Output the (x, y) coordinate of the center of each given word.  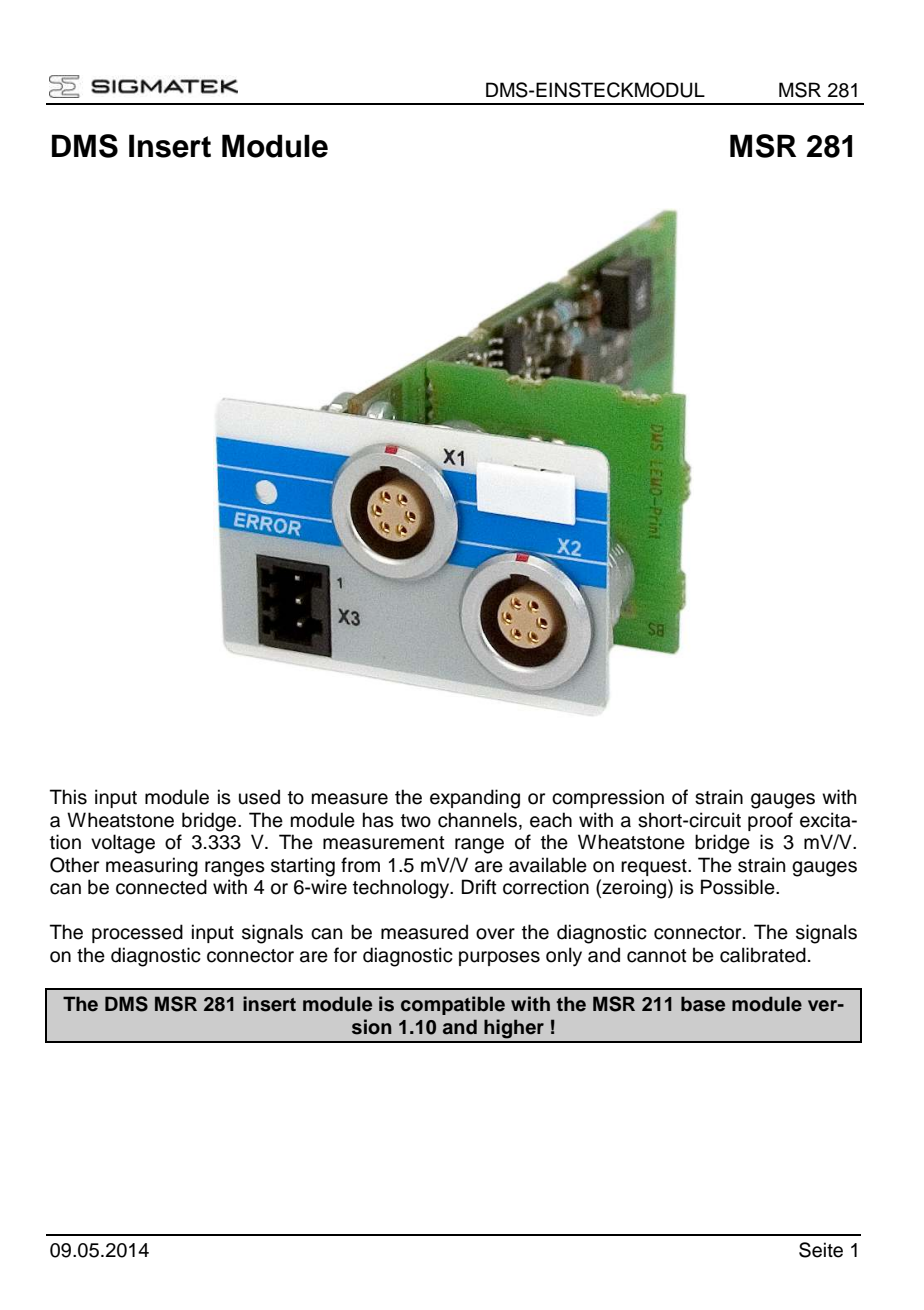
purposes (499, 958)
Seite (821, 1250)
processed (137, 933)
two (416, 821)
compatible (453, 1005)
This (68, 797)
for (345, 955)
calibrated (763, 955)
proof (770, 821)
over (495, 934)
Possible (739, 887)
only (564, 957)
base (703, 1004)
